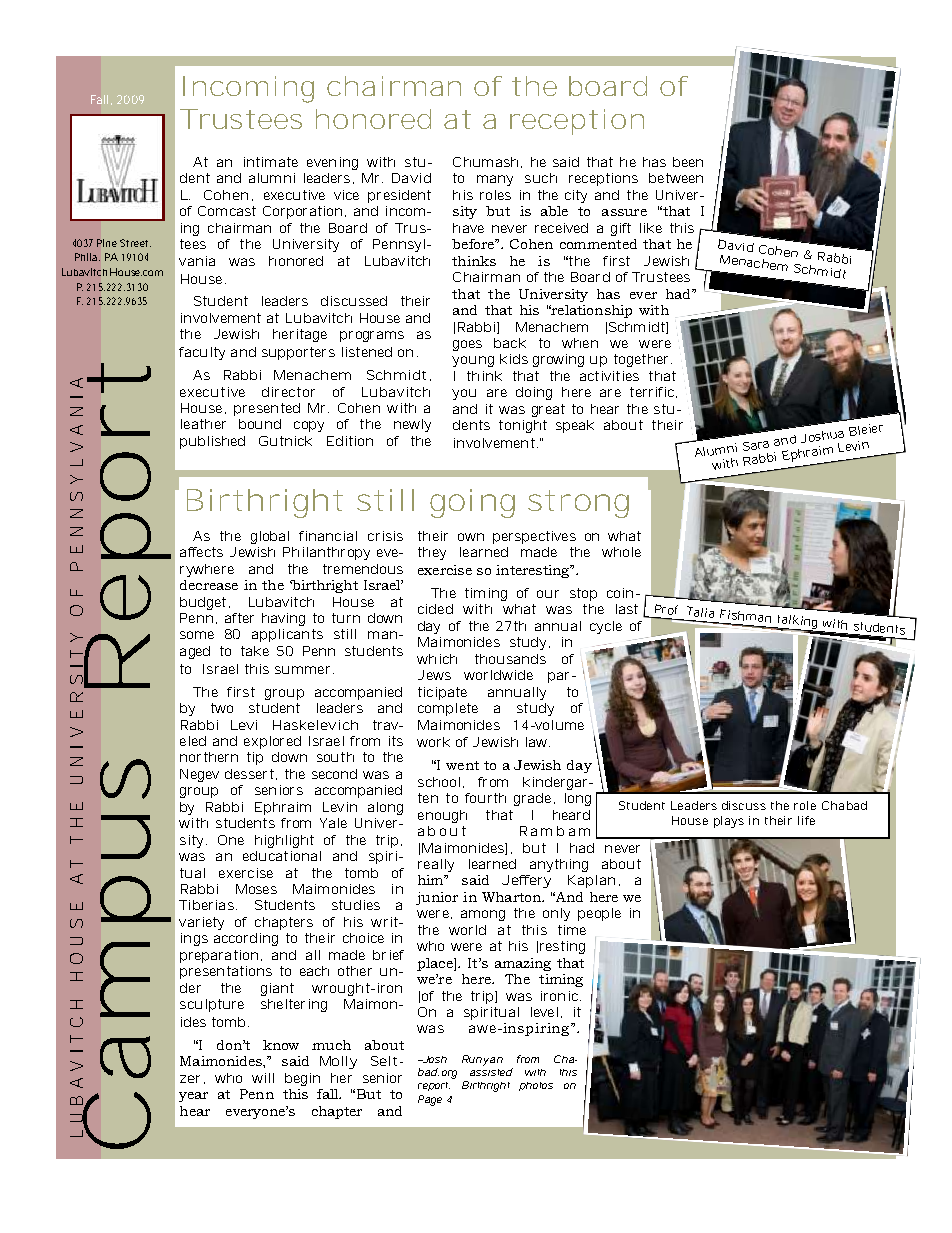 Image resolution: width=952 pixels, height=1233 pixels. Describe the element at coordinates (495, 180) in the screenshot. I see `many` at that location.
